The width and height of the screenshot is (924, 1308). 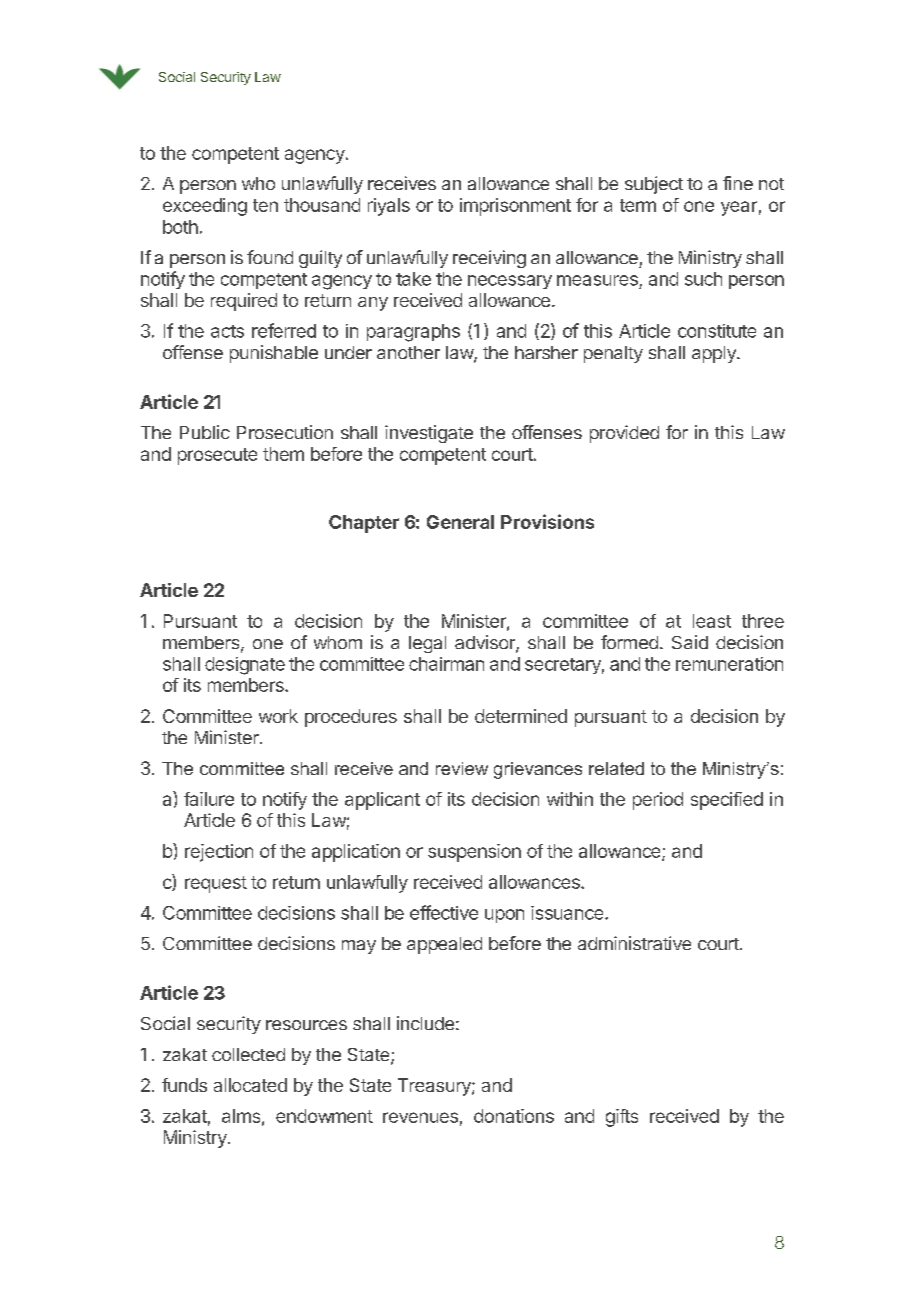 What do you see at coordinates (727, 801) in the screenshot?
I see `specified` at bounding box center [727, 801].
